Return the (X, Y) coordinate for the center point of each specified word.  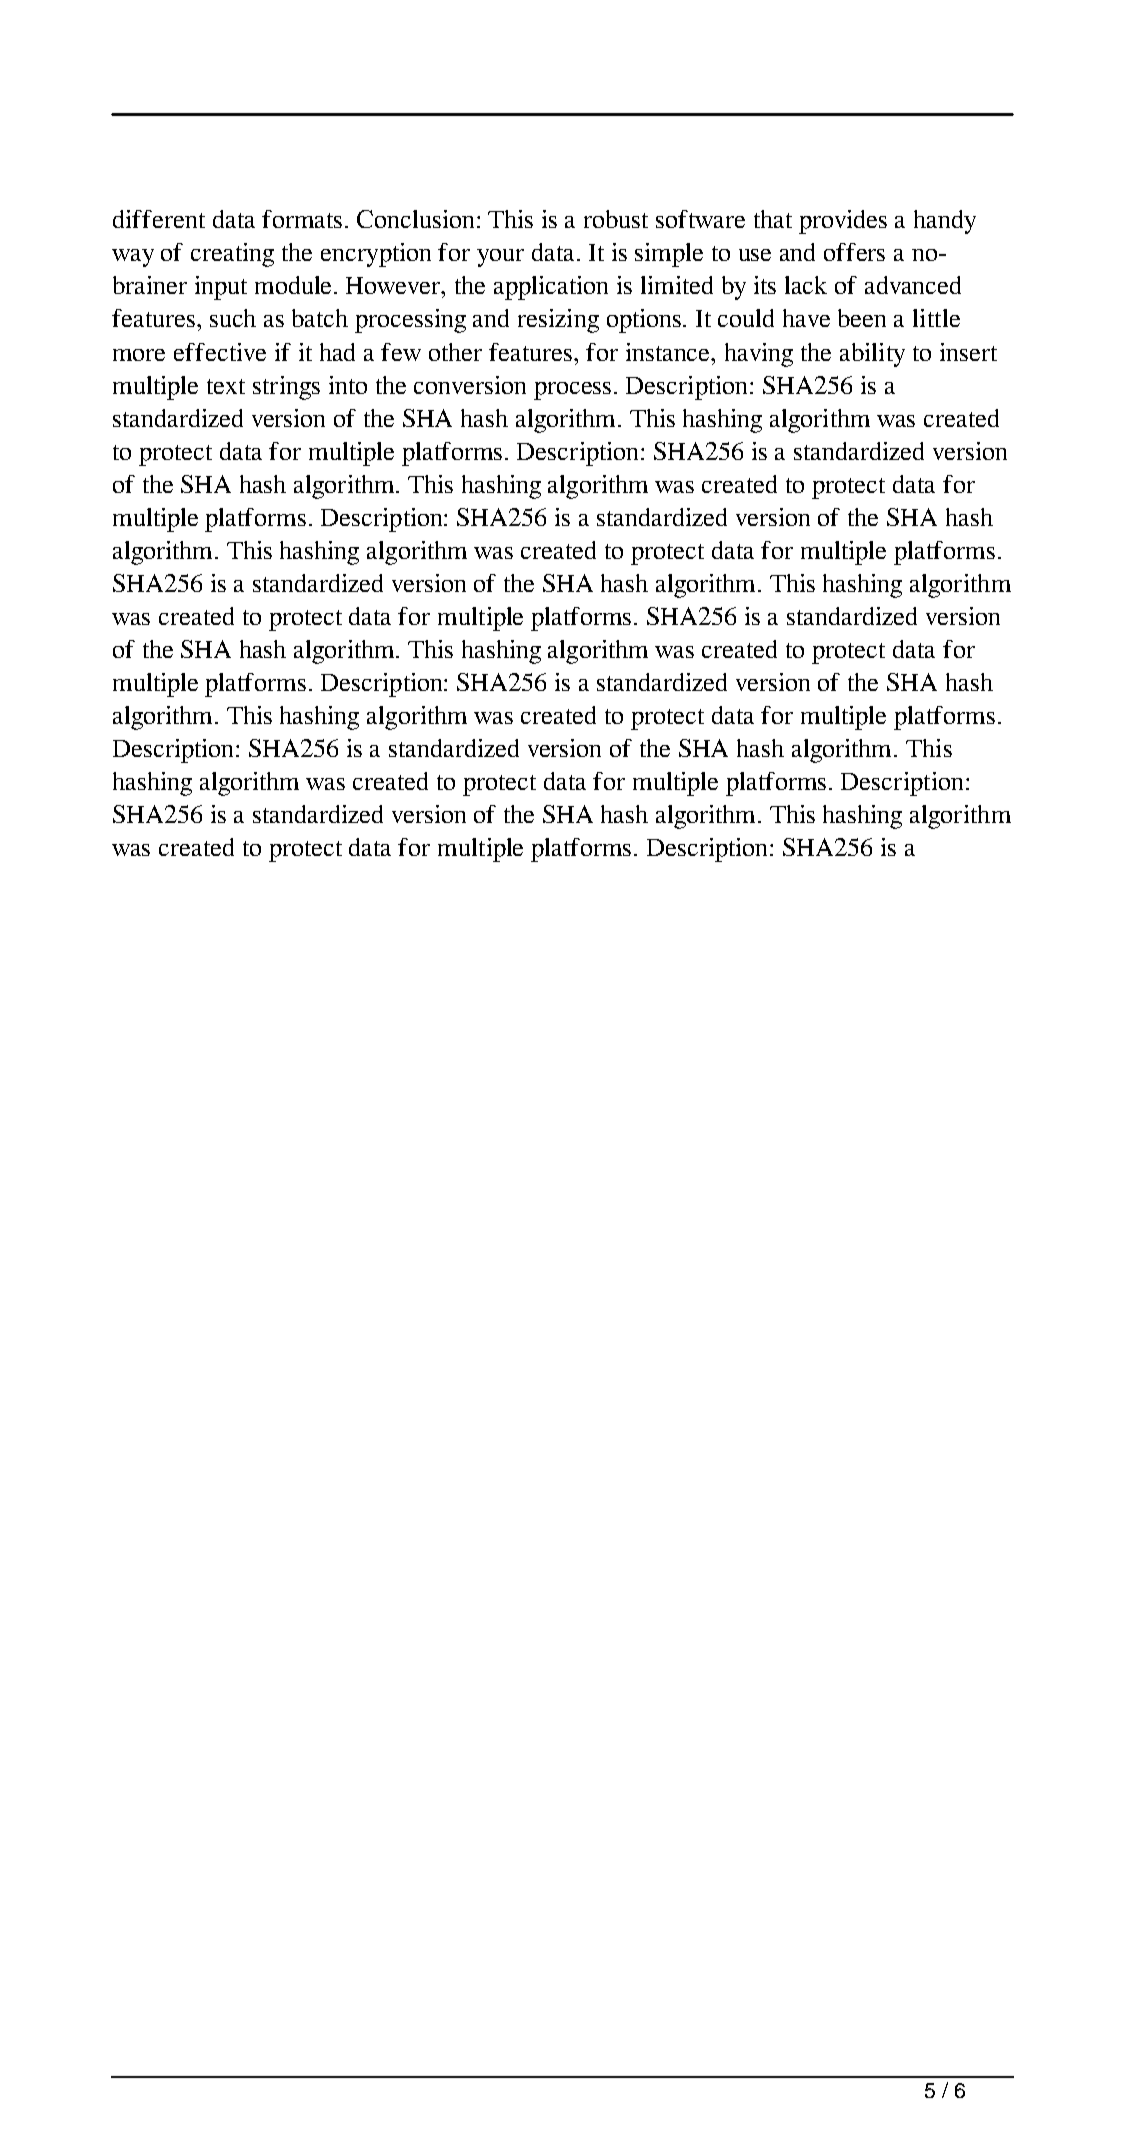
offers (854, 252)
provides (843, 222)
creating (232, 255)
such (233, 318)
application (551, 288)
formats (304, 219)
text (226, 386)
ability (872, 355)
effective (220, 352)
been (862, 318)
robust (616, 219)
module (295, 285)
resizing (558, 321)
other (455, 352)
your (500, 258)
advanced (913, 285)
